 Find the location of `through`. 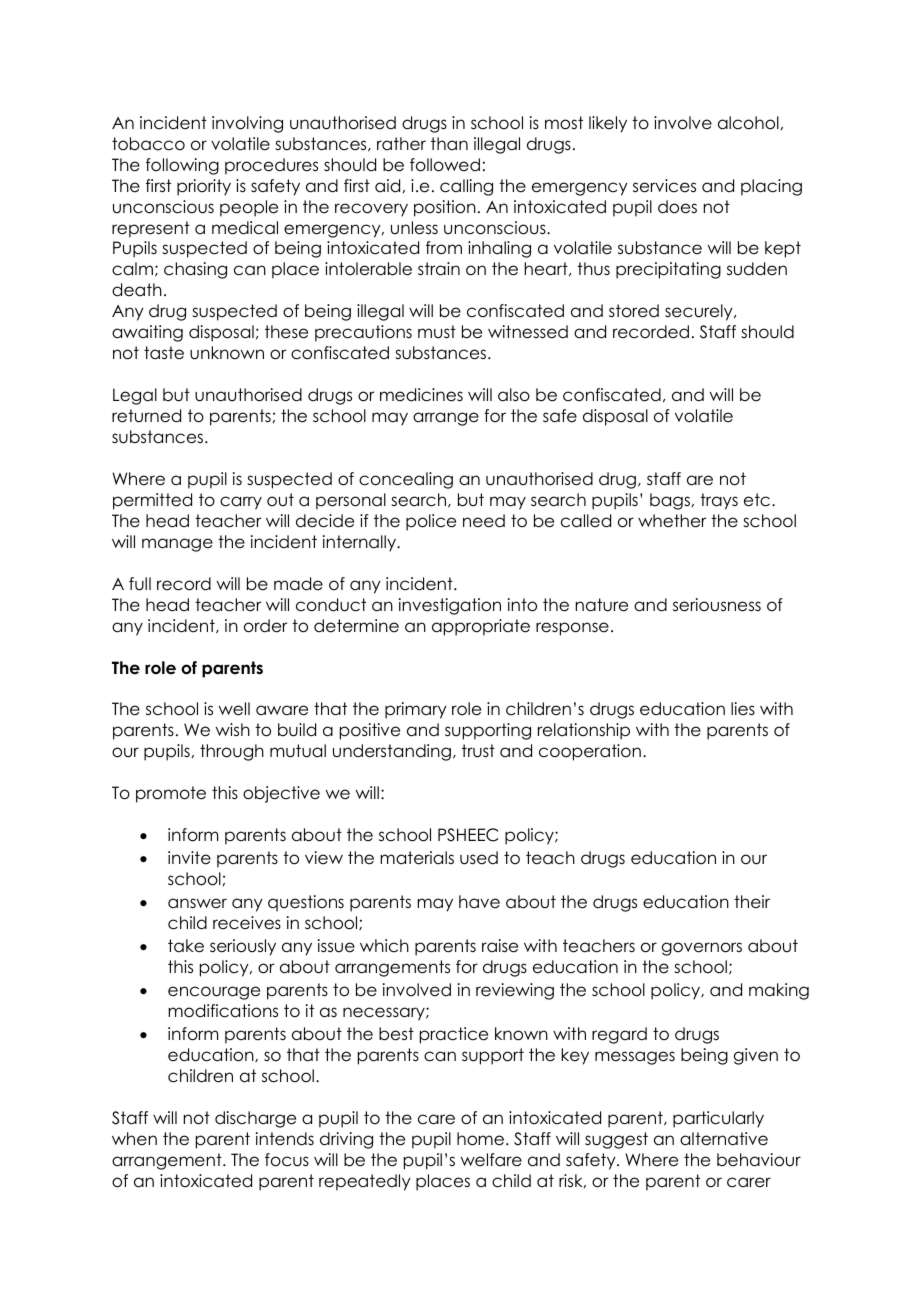

through is located at coordinates (232, 752).
